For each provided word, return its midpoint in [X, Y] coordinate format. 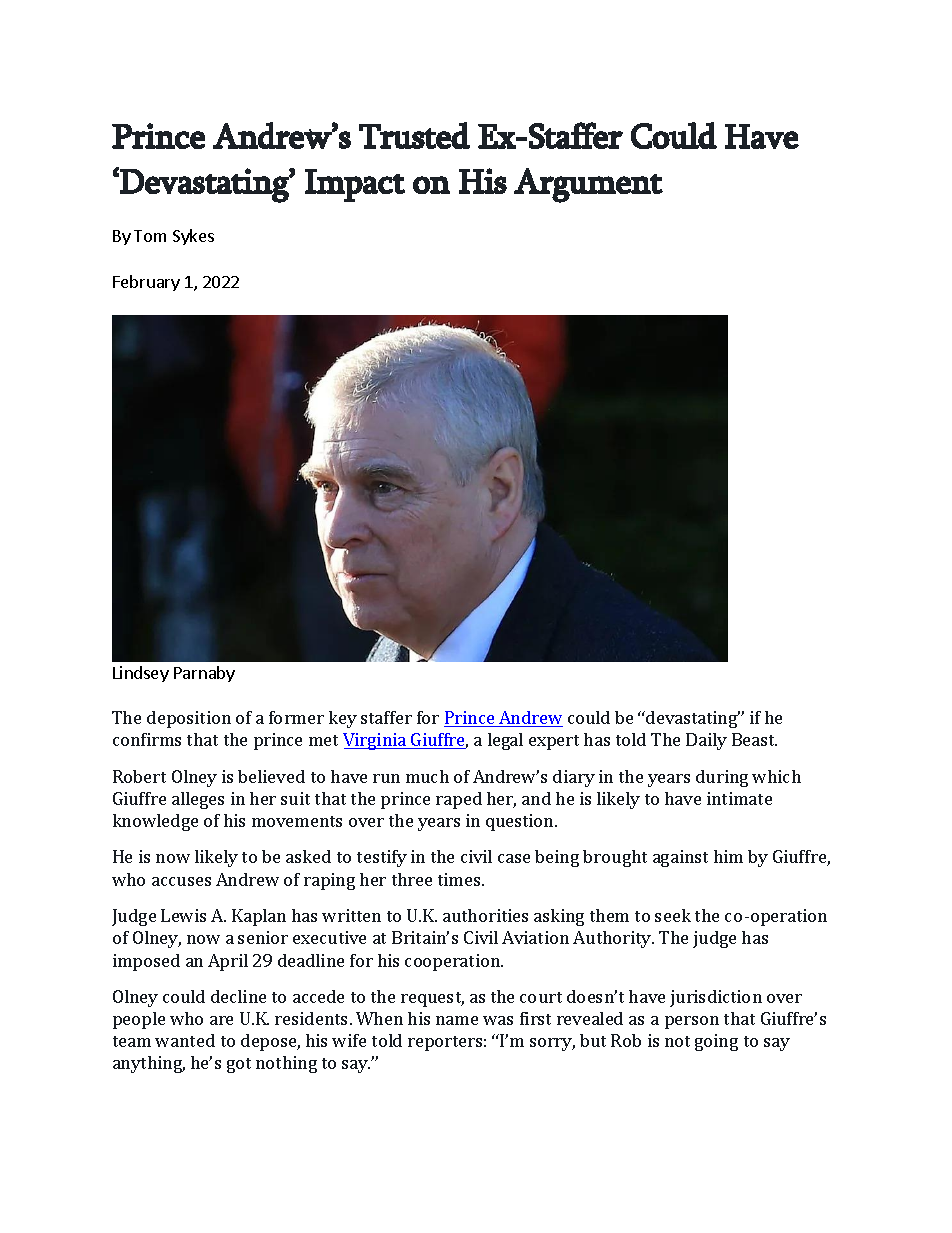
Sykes [193, 237]
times [460, 879]
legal [505, 741]
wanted [185, 1040]
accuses [181, 881]
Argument [588, 185]
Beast [754, 739]
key [343, 719]
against [680, 858]
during [722, 778]
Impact [355, 185]
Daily [706, 741]
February [146, 283]
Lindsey [141, 674]
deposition [189, 719]
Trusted [414, 135]
